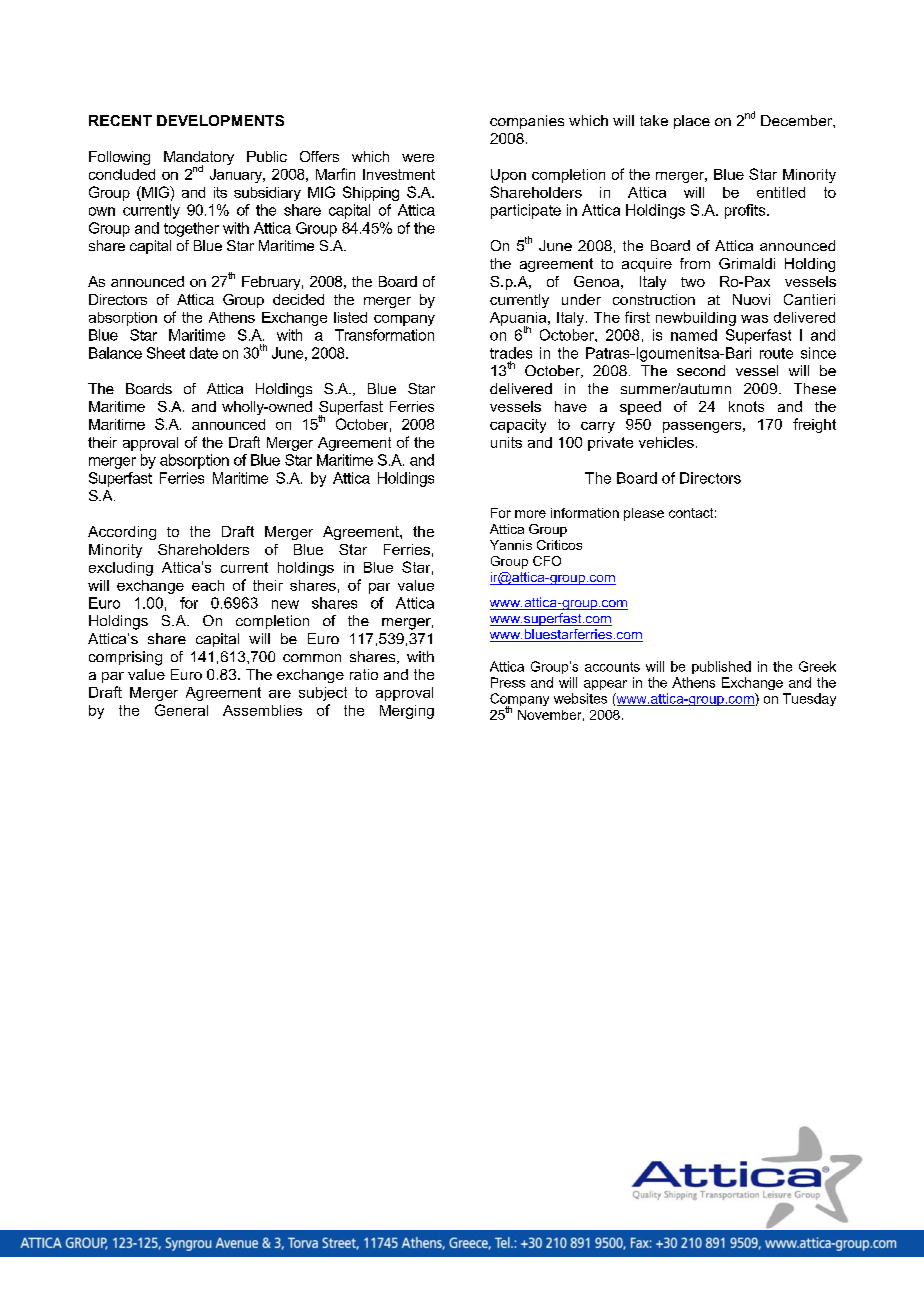  What do you see at coordinates (220, 120) in the image?
I see `DEVELOPMENTS` at bounding box center [220, 120].
